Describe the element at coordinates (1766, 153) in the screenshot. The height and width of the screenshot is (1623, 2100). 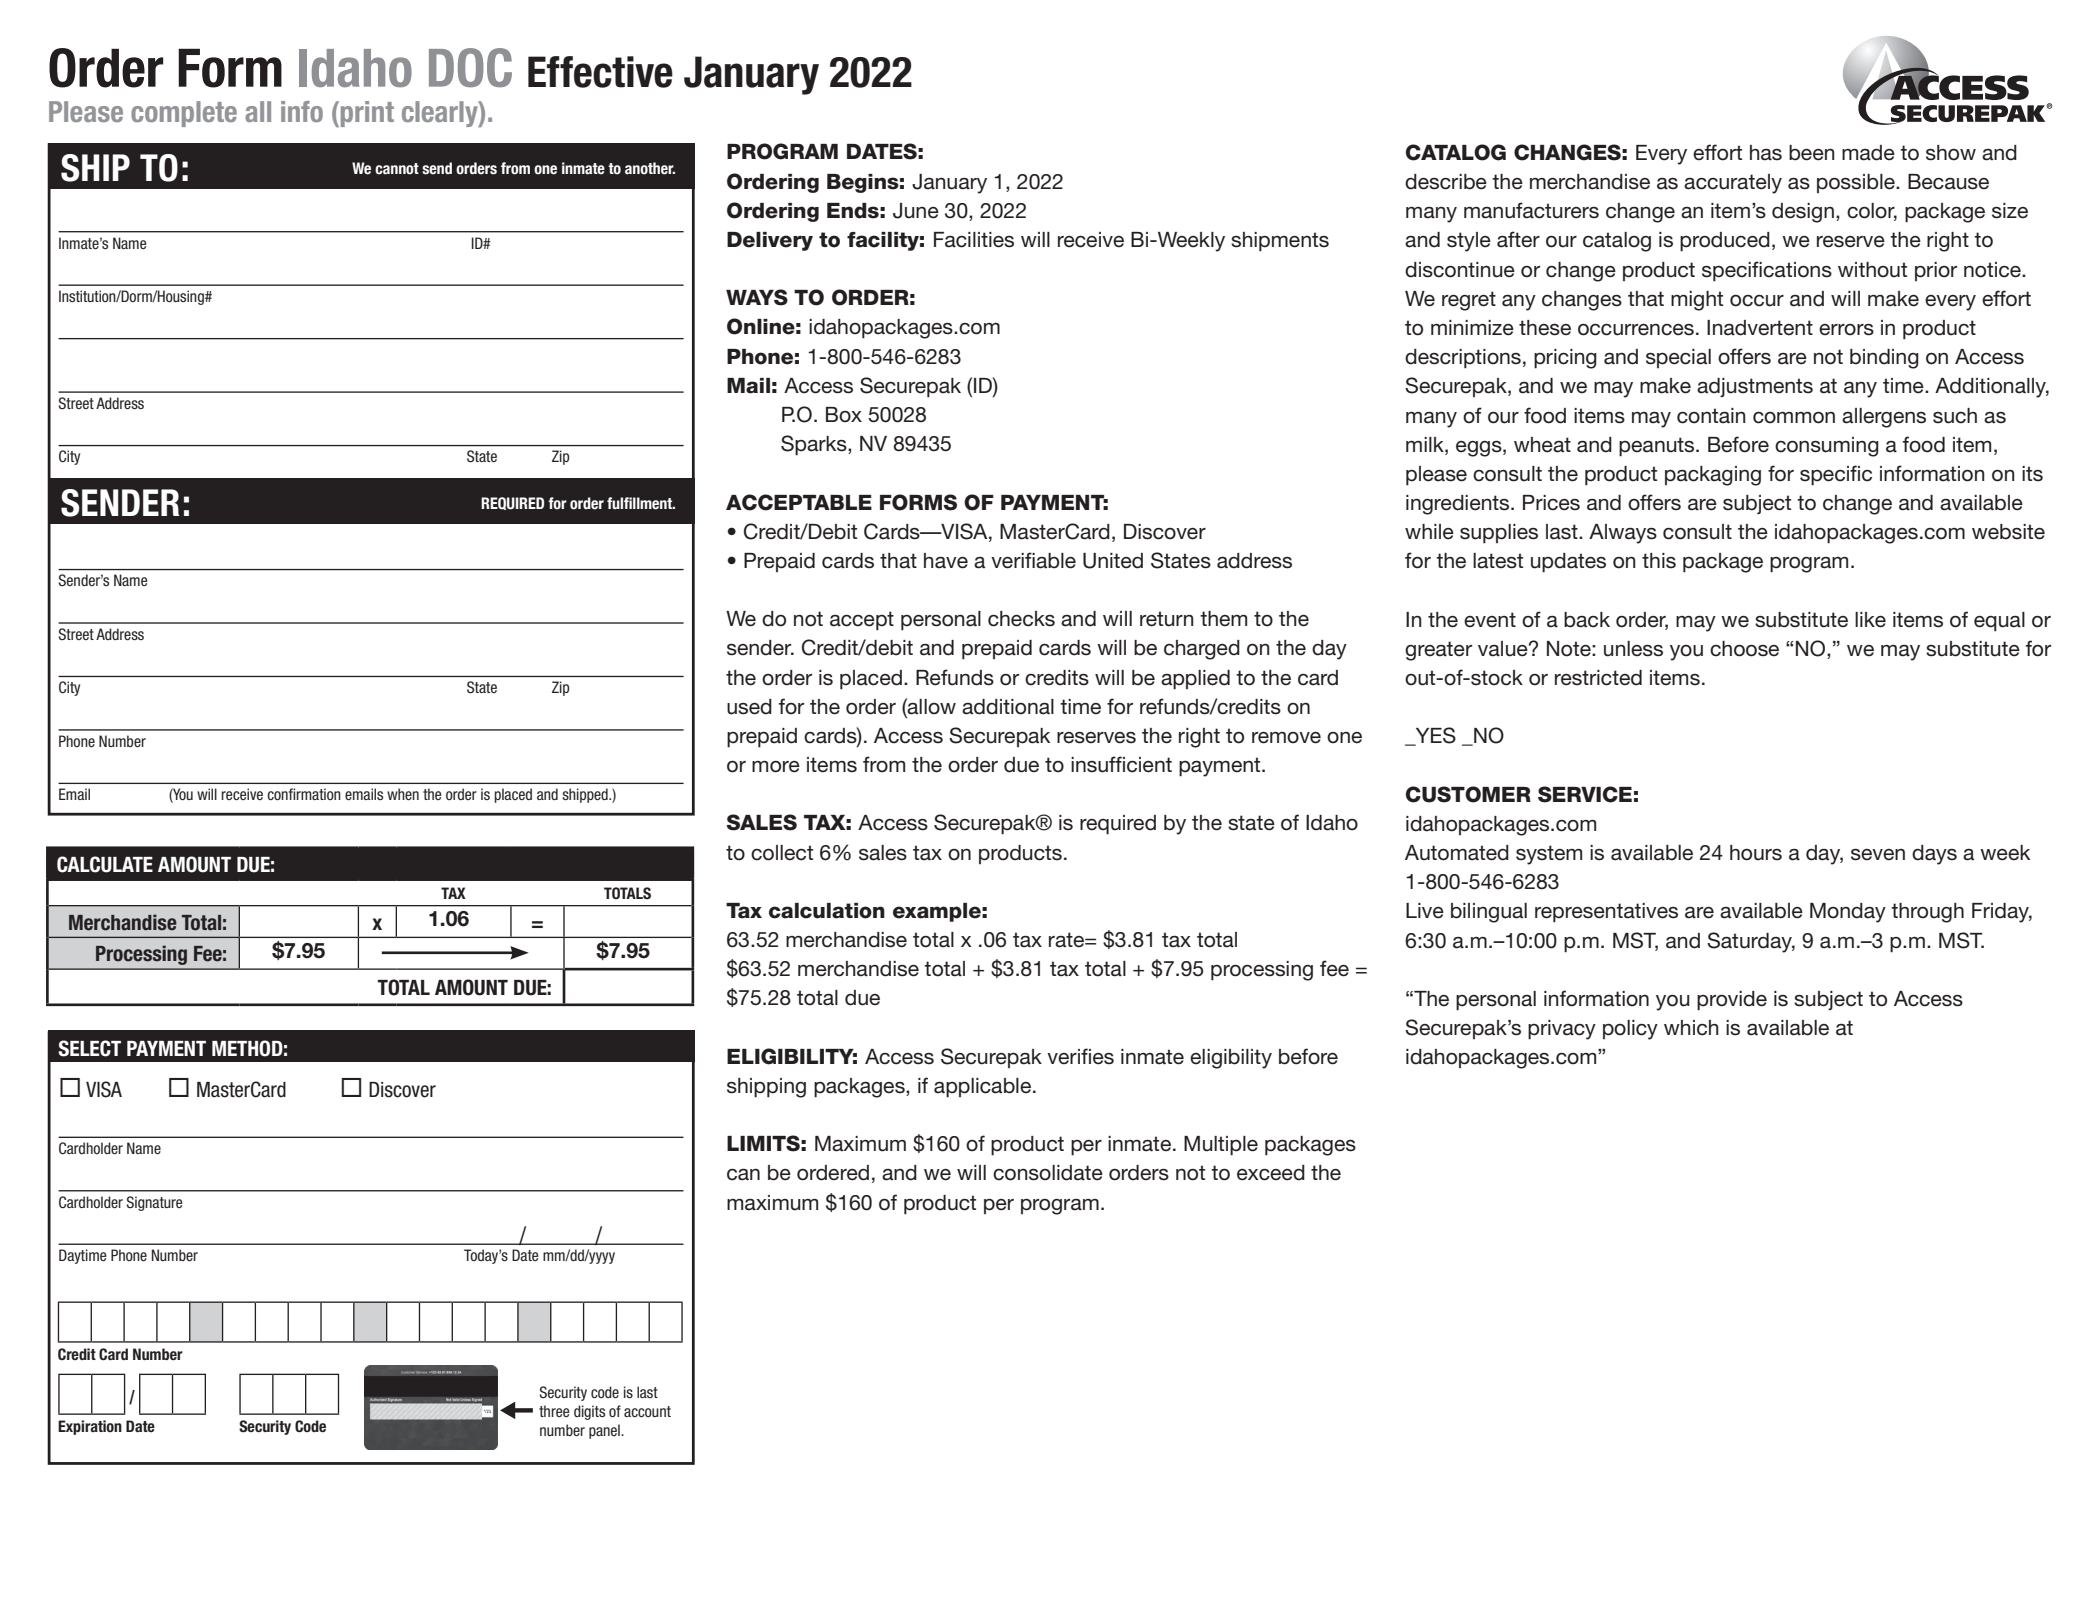
I see `has` at that location.
